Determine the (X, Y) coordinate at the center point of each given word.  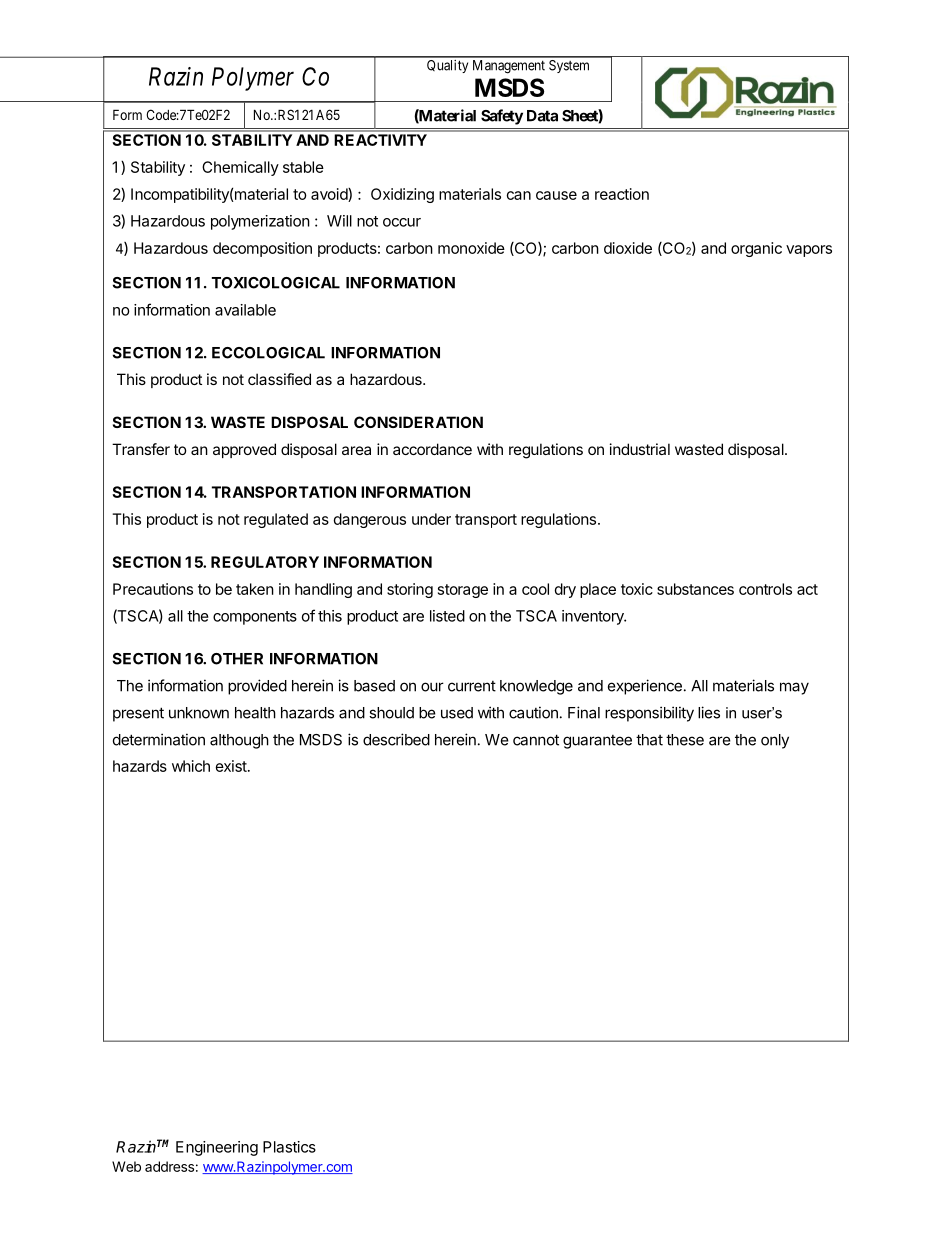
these (685, 740)
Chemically (240, 168)
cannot (536, 740)
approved (244, 450)
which (191, 766)
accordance (432, 449)
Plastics (289, 1147)
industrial (640, 449)
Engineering (217, 1148)
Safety (502, 117)
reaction (622, 194)
